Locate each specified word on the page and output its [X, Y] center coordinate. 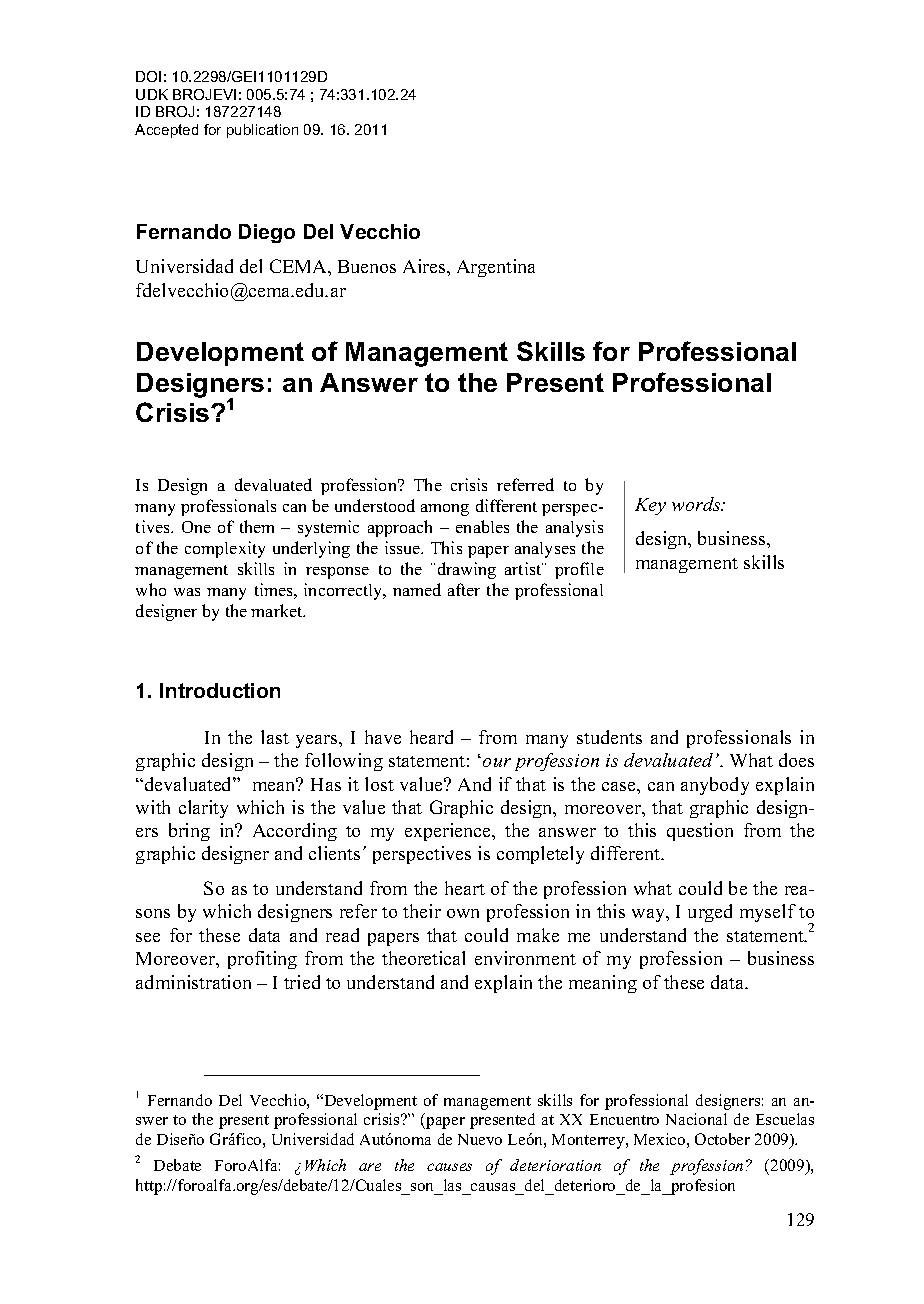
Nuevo [480, 1139]
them [257, 526]
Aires [425, 266]
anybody [715, 786]
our [497, 762]
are [370, 1167]
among [445, 510]
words [697, 504]
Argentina [496, 268]
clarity [203, 809]
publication [262, 131]
